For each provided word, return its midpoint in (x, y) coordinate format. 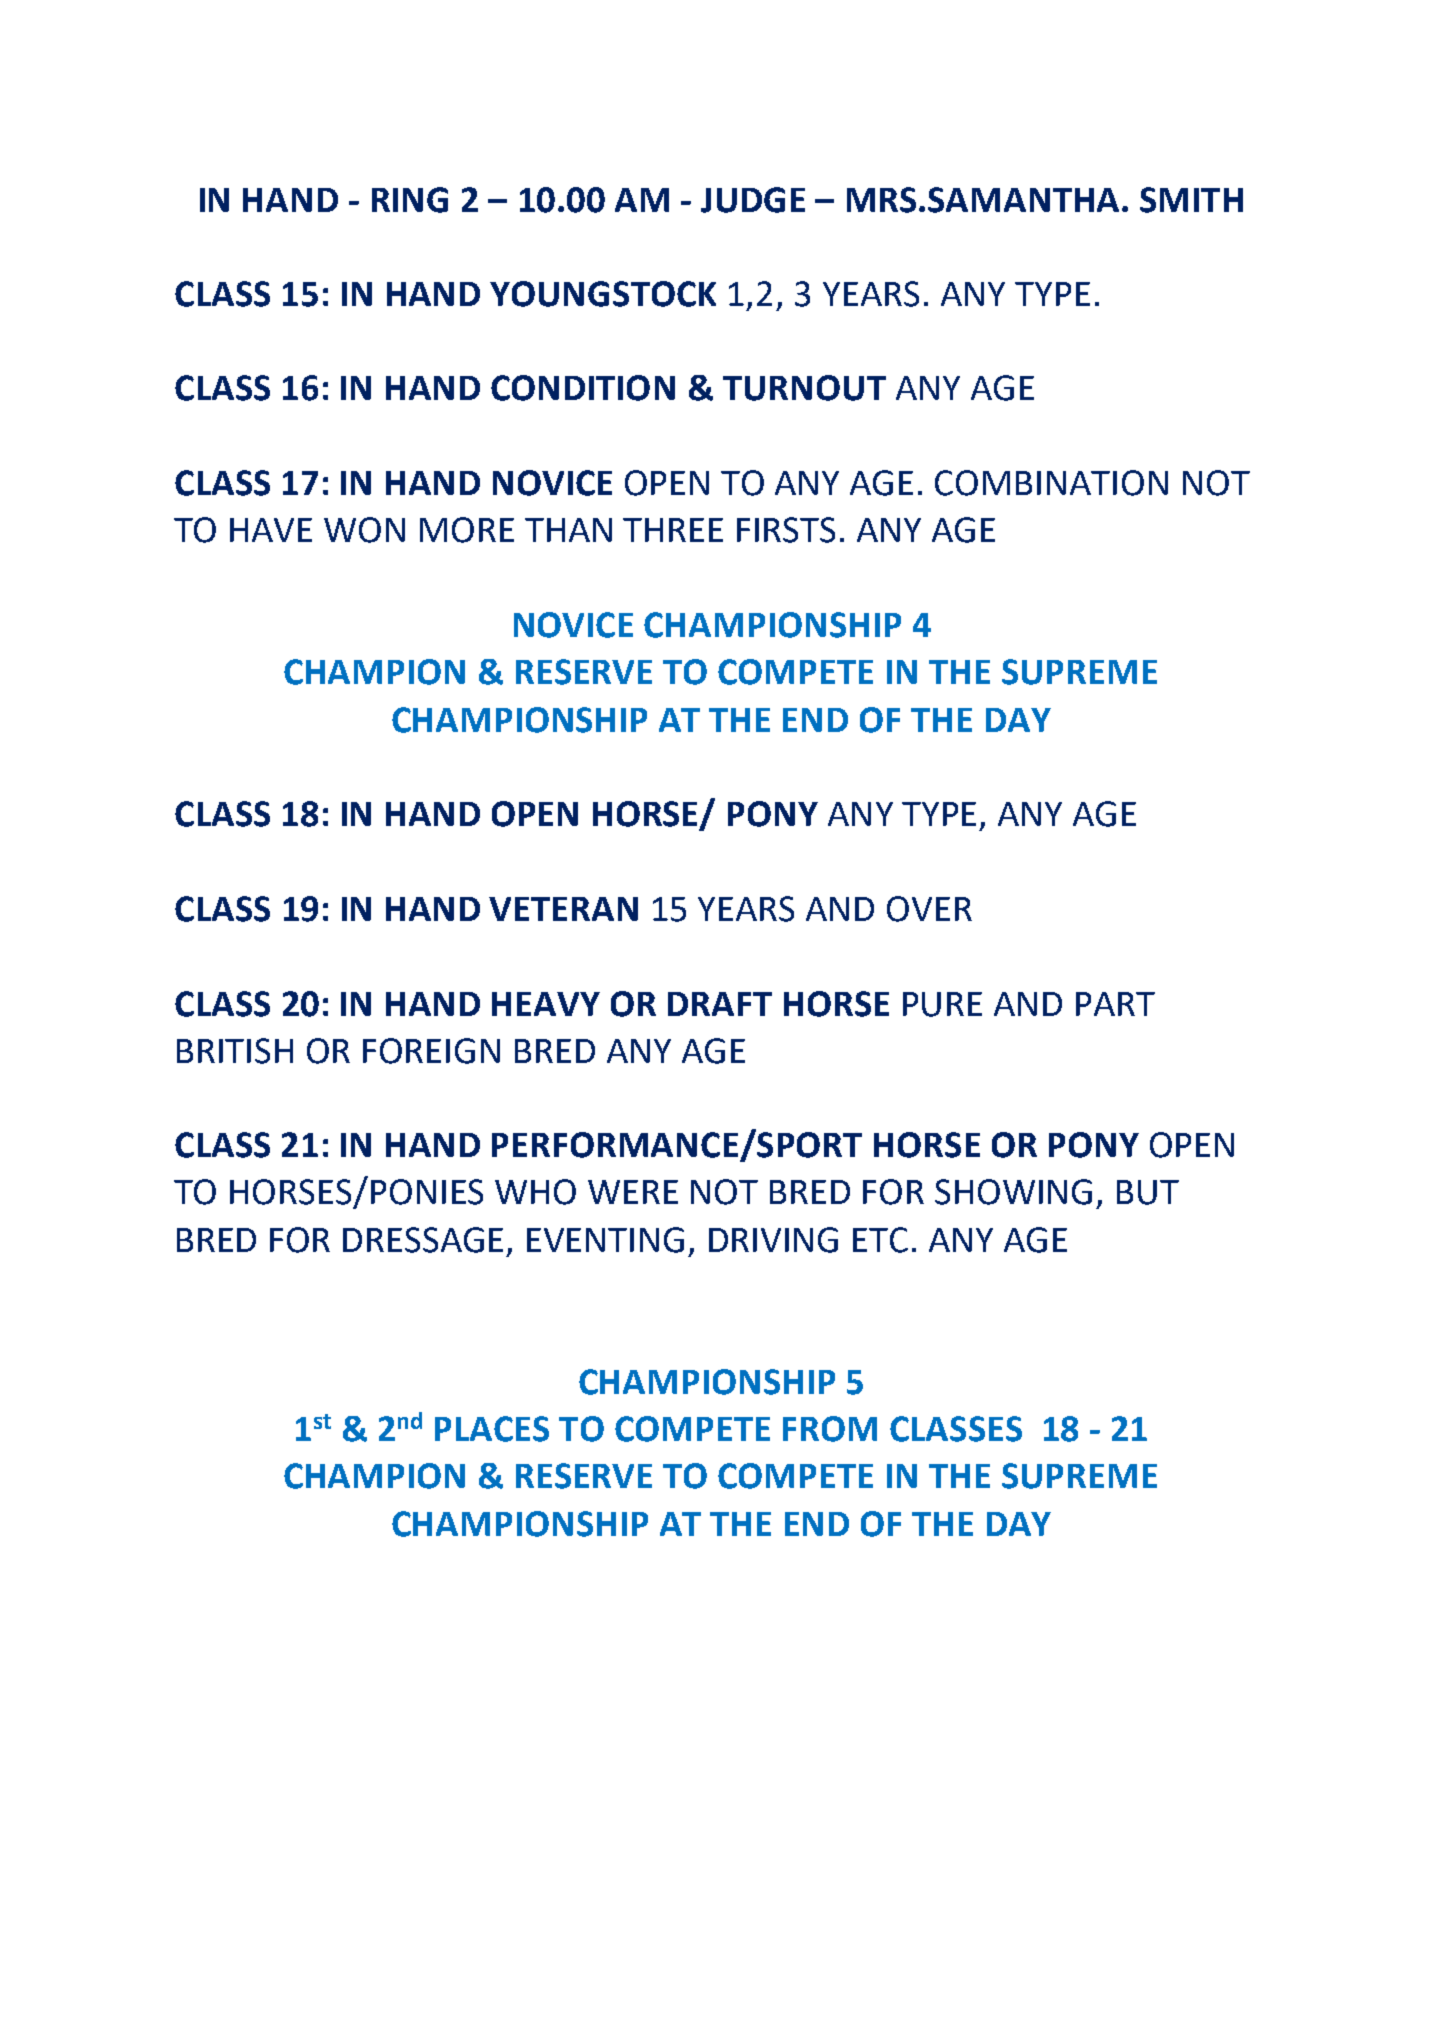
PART (1115, 1004)
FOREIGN (431, 1051)
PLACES (492, 1429)
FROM (830, 1429)
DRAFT (720, 1004)
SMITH (1191, 200)
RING (410, 200)
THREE (673, 530)
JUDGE (753, 200)
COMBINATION (1051, 483)
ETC (880, 1240)
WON (364, 530)
